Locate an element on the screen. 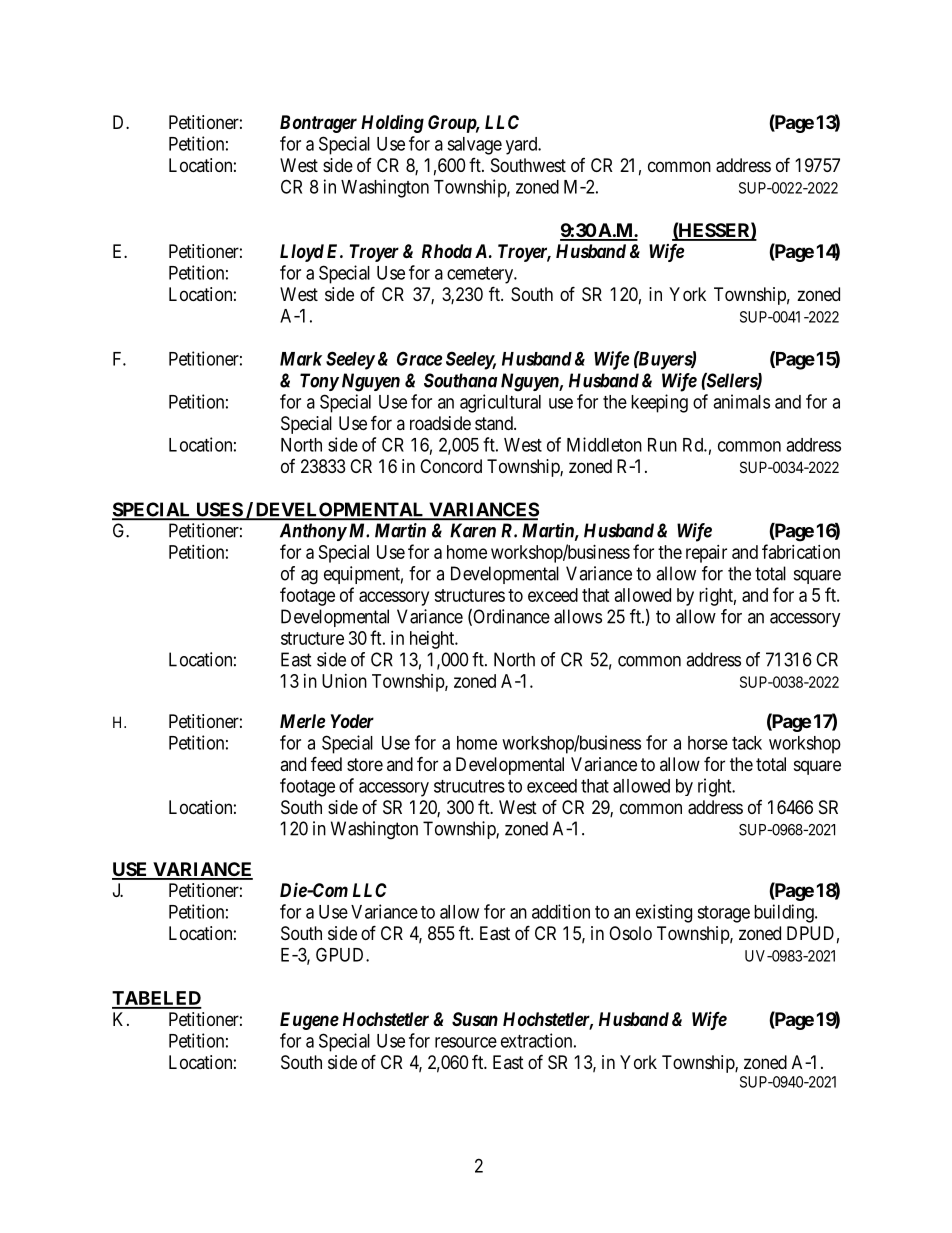 This screenshot has height=1233, width=952. Merle is located at coordinates (302, 721).
